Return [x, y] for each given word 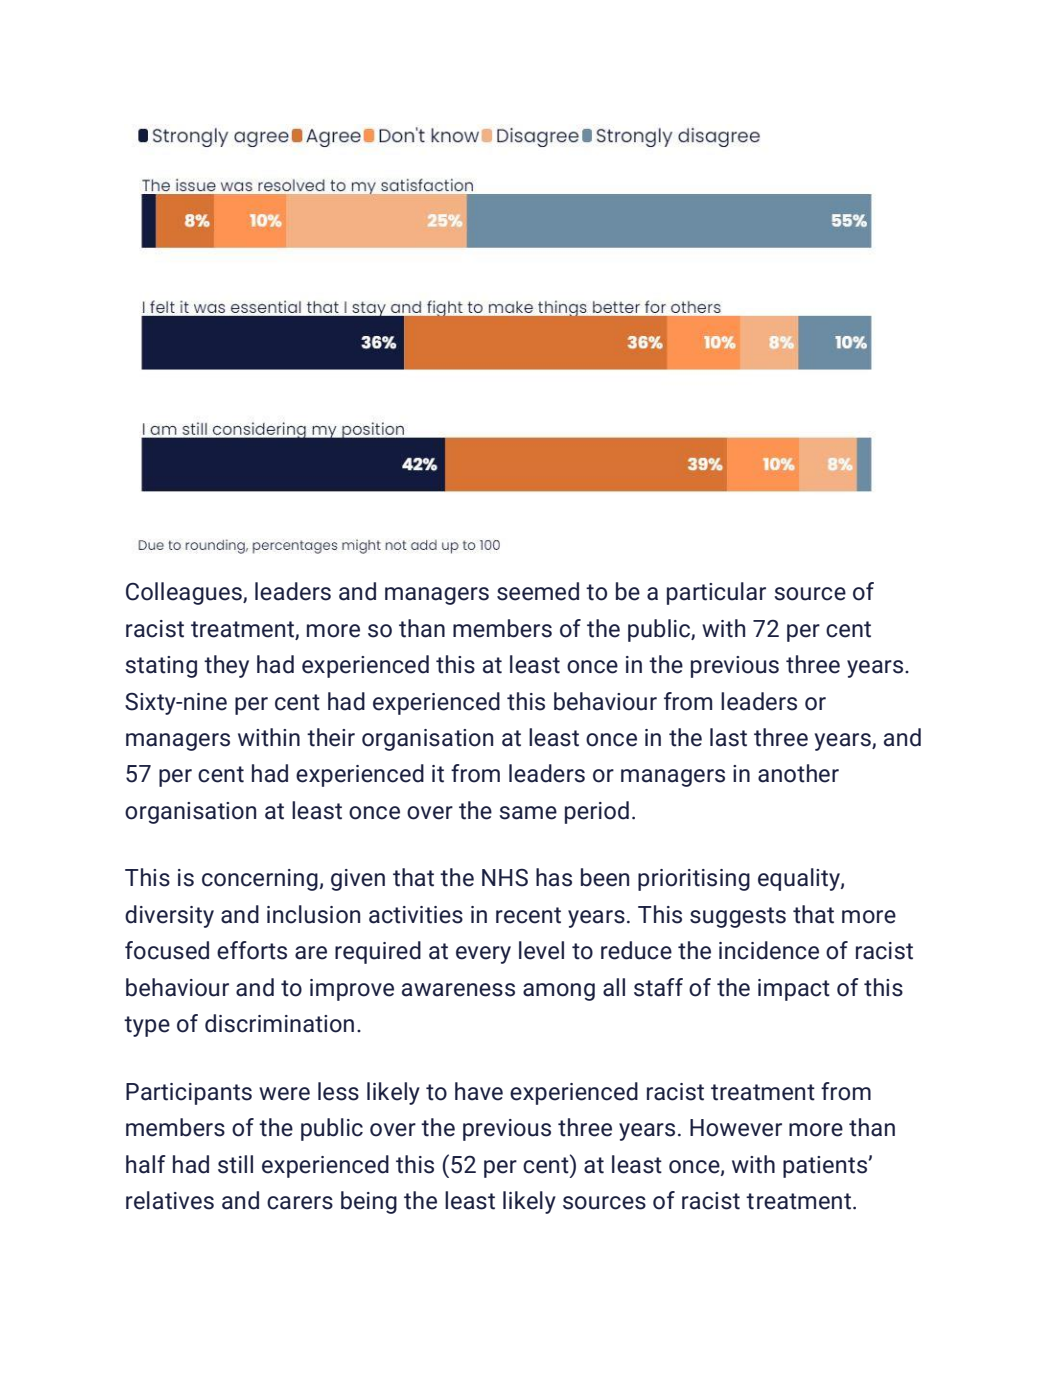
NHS [505, 878]
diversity [169, 916]
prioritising [694, 880]
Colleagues [185, 593]
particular [716, 593]
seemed [538, 591]
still [235, 1164]
